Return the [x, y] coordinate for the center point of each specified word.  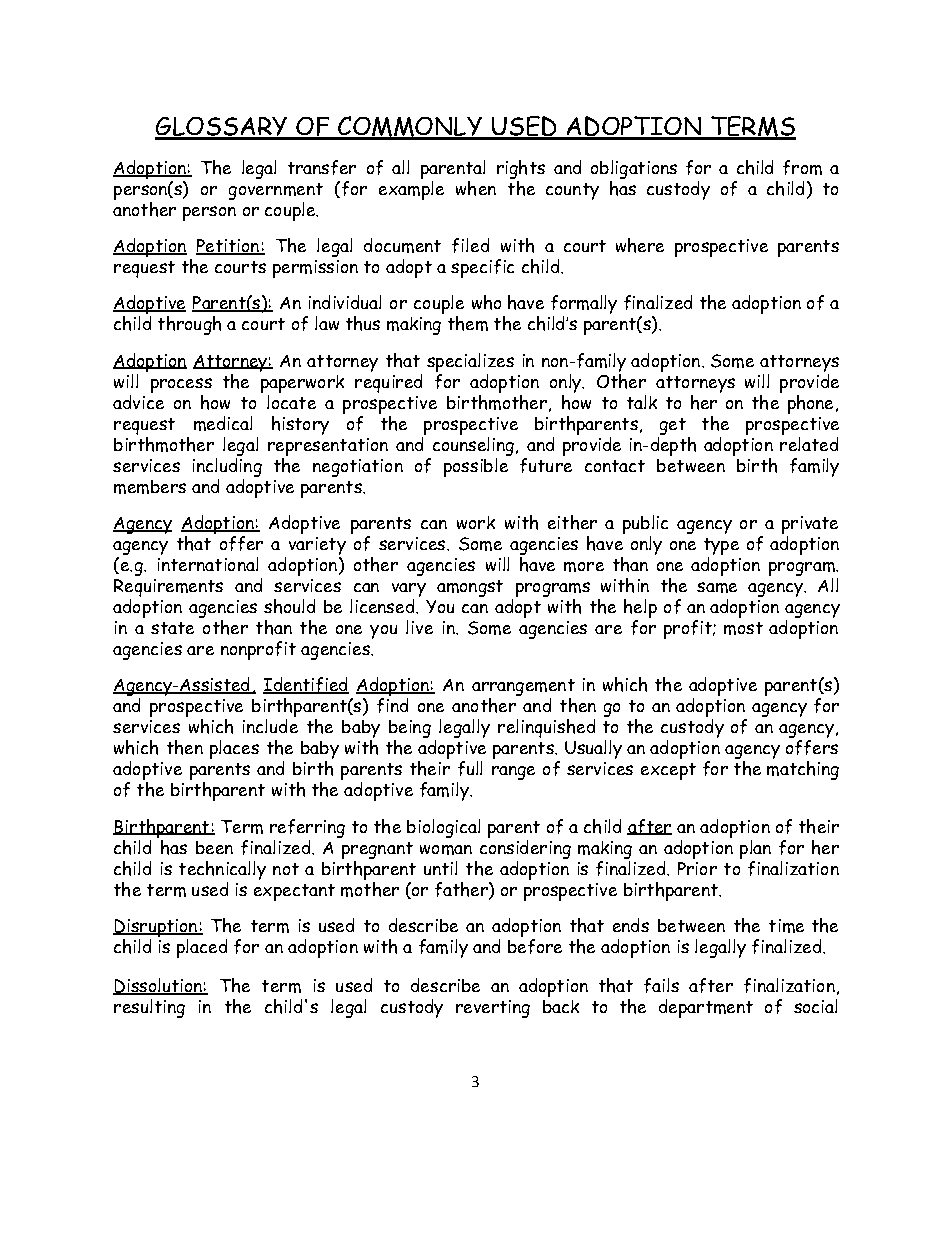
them [468, 323]
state [172, 628]
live [419, 627]
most [743, 628]
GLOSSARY [222, 128]
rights [521, 169]
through [189, 325]
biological [443, 828]
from [802, 167]
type [721, 546]
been [214, 847]
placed [202, 948]
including [227, 466]
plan [755, 849]
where [640, 245]
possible [477, 466]
